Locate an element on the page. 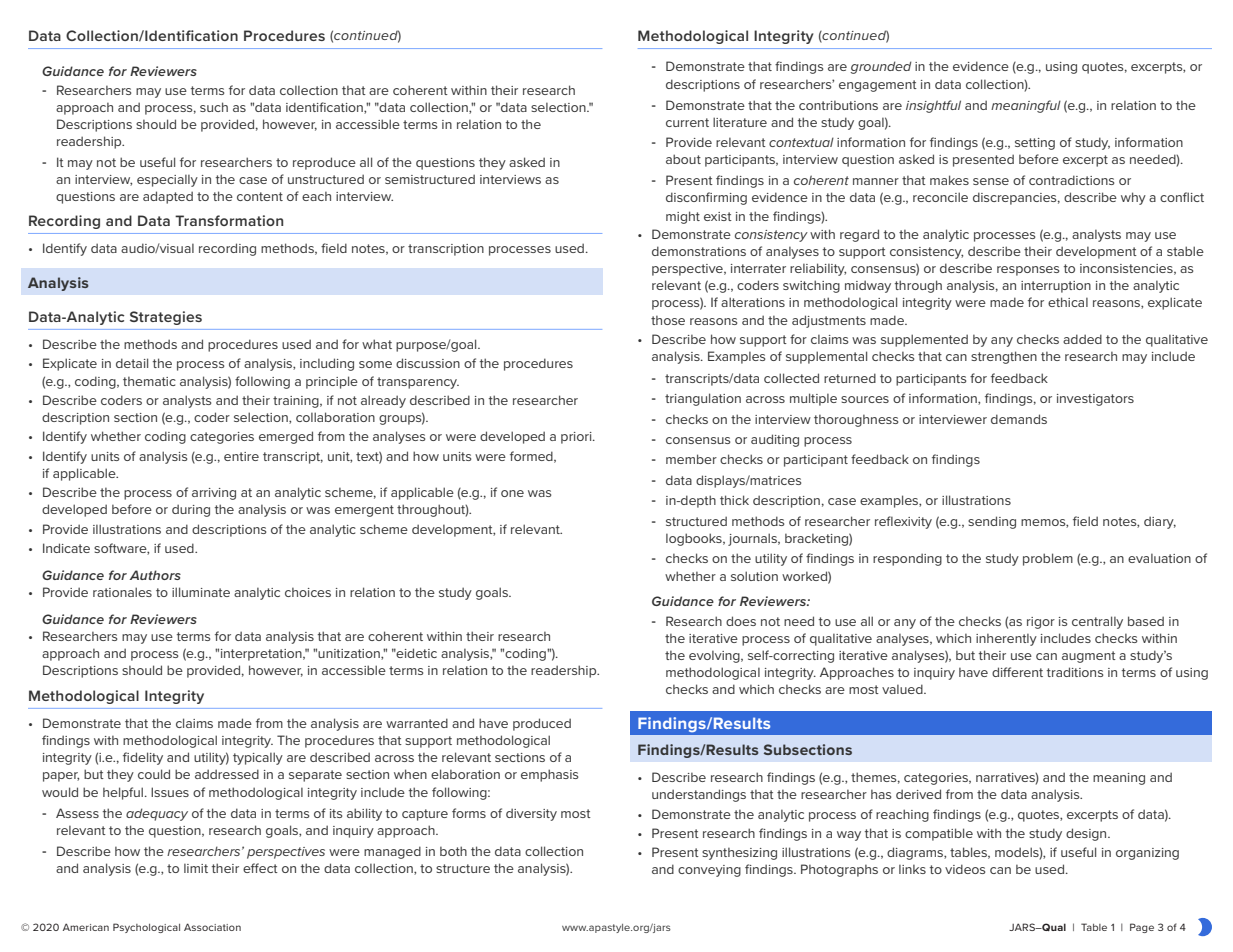  sending is located at coordinates (992, 522).
